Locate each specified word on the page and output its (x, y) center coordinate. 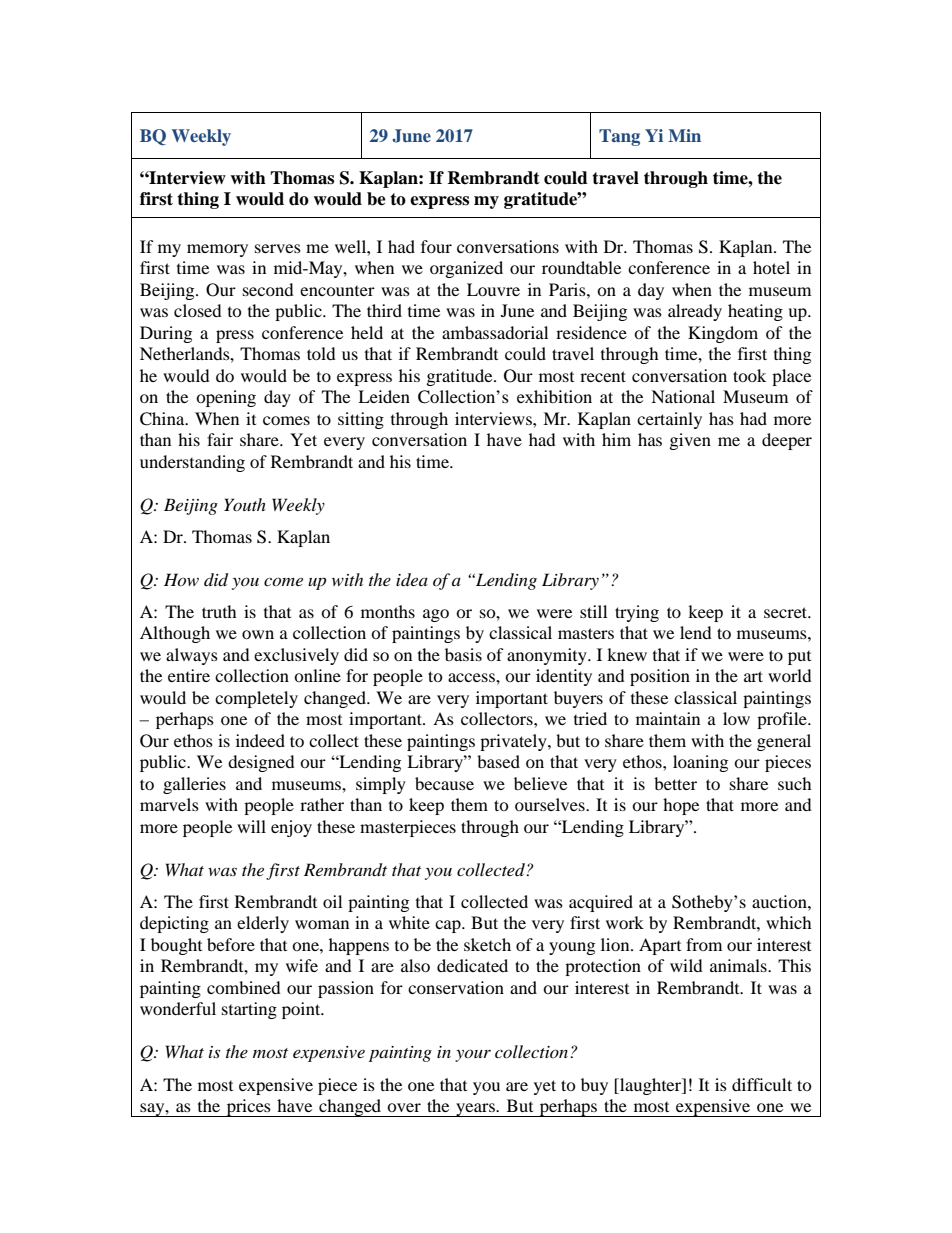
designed (261, 763)
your (473, 1055)
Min (684, 135)
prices (248, 1108)
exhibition (554, 396)
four (436, 246)
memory (217, 250)
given (690, 441)
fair (220, 439)
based (498, 761)
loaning (700, 763)
